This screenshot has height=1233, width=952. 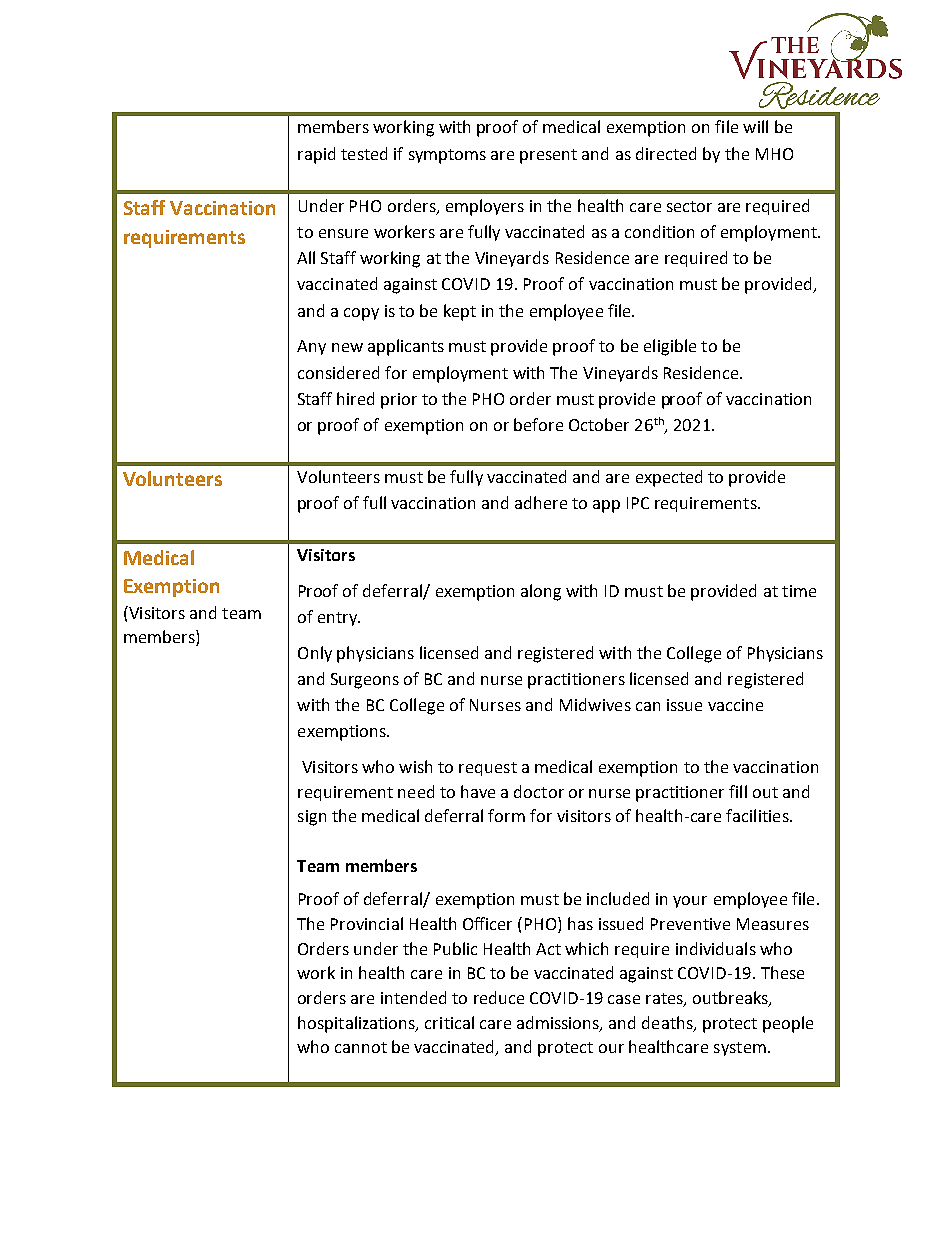 What do you see at coordinates (731, 999) in the screenshot?
I see `outbreaks` at bounding box center [731, 999].
